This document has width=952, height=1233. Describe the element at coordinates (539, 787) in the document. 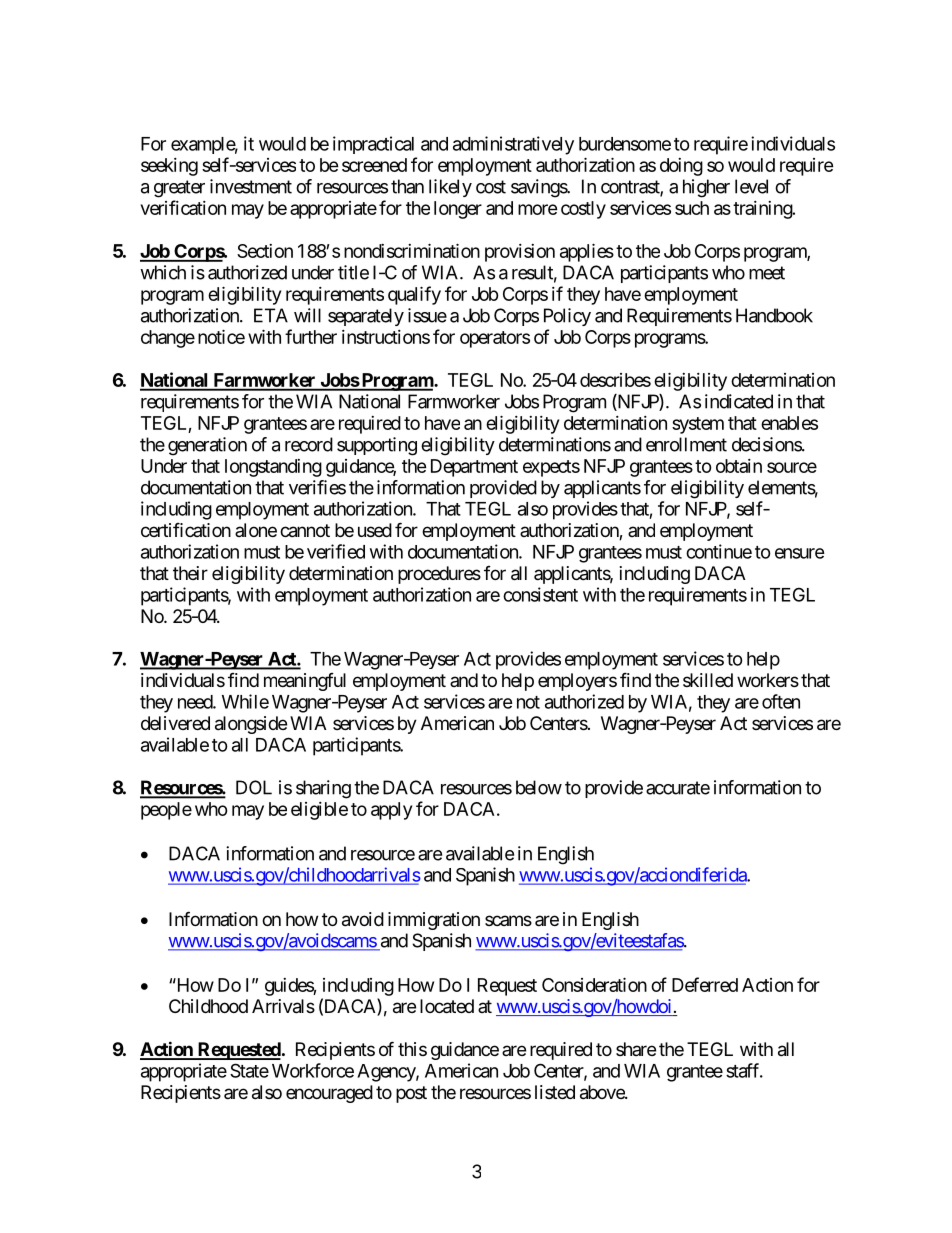

I see `below` at that location.
